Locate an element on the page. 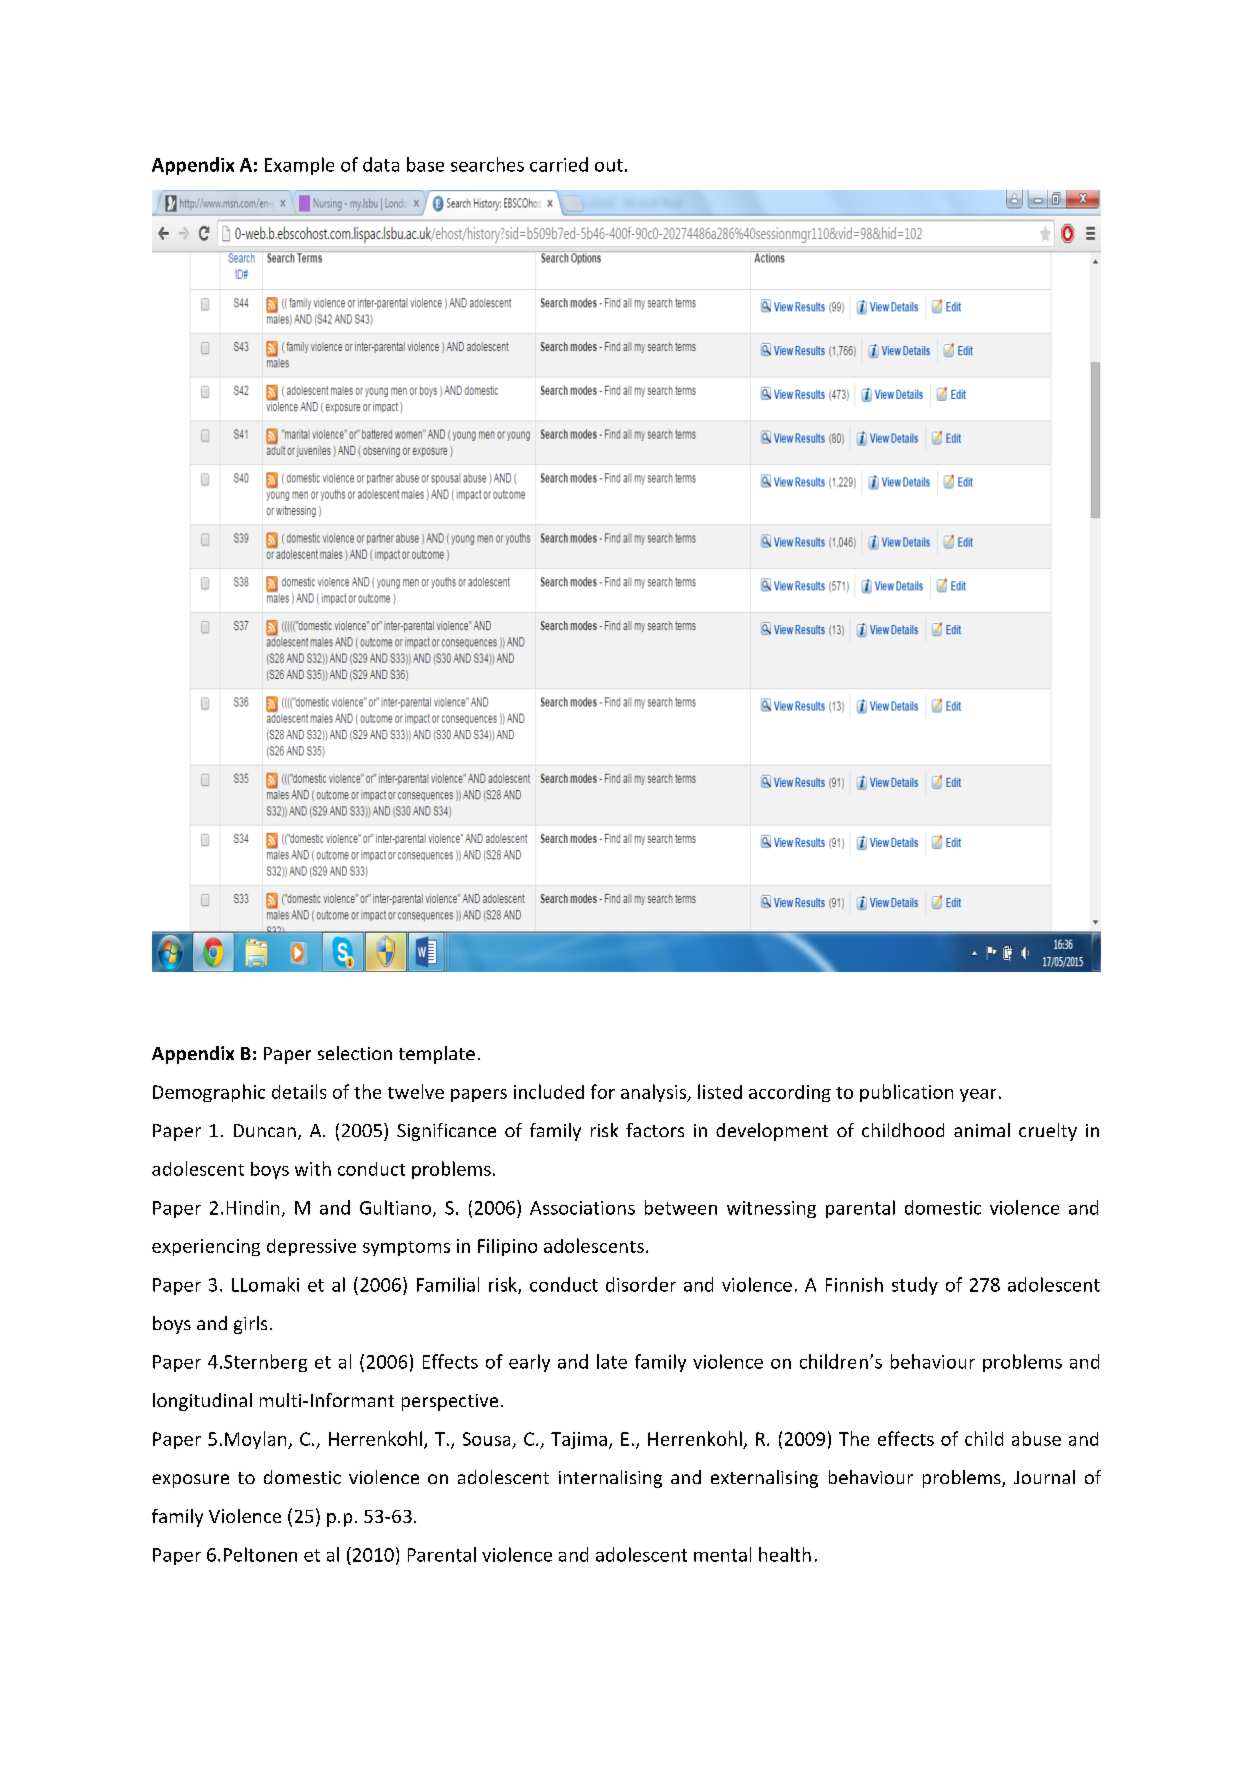 Image resolution: width=1253 pixels, height=1773 pixels. carried is located at coordinates (559, 164).
